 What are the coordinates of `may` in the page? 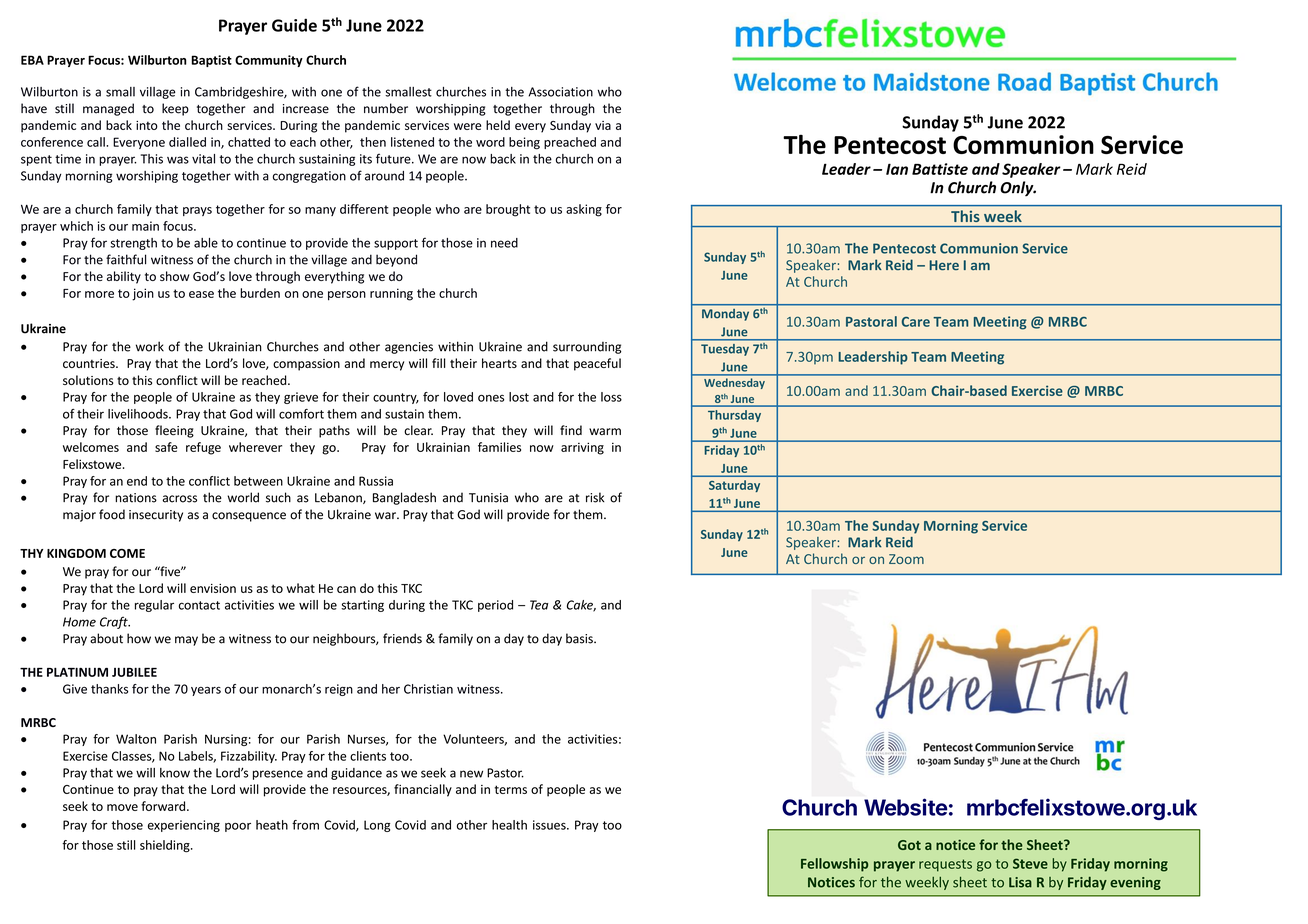 It's located at (186, 641).
